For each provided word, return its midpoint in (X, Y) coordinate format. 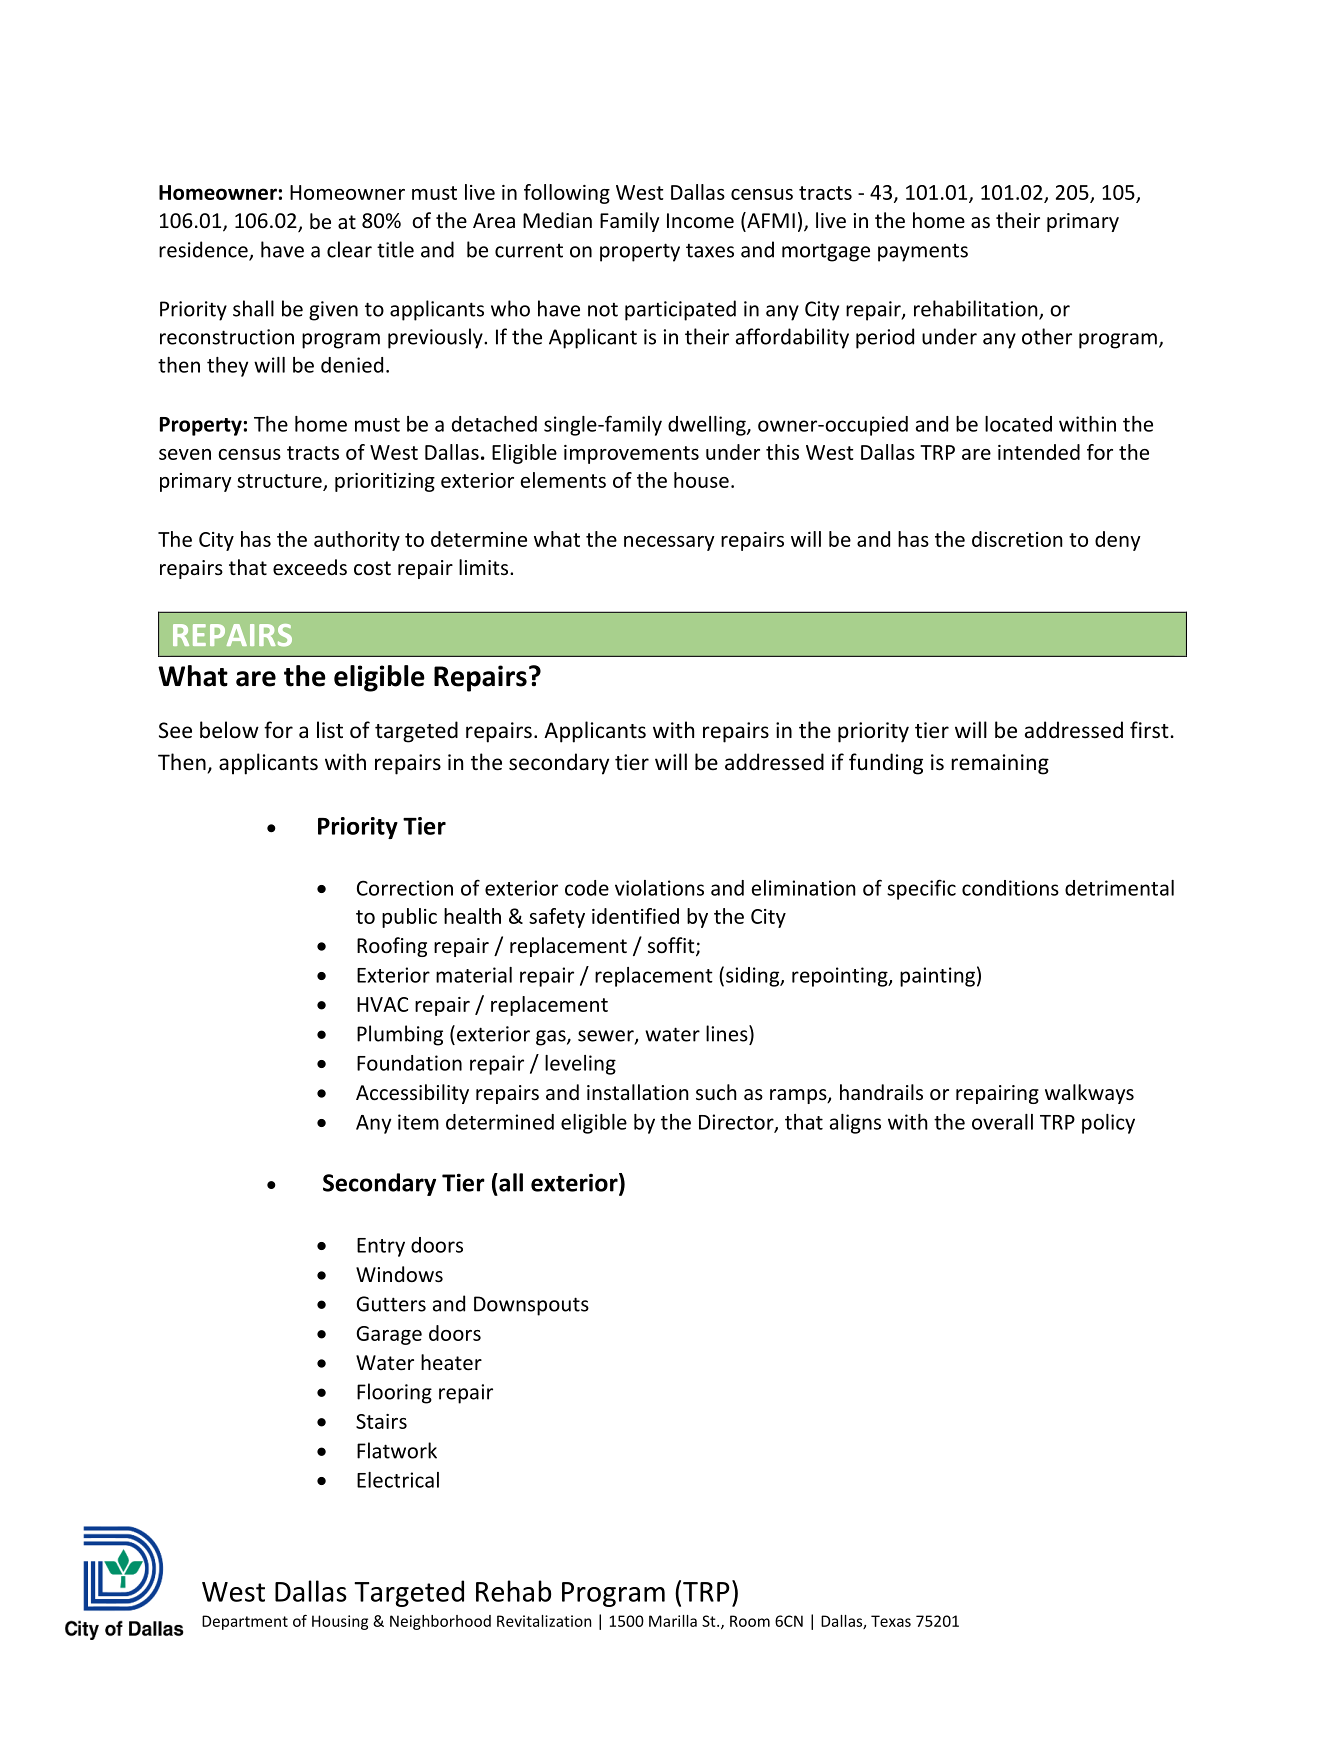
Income (700, 221)
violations (659, 888)
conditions (1010, 888)
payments (923, 253)
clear (349, 249)
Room (750, 1621)
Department (245, 1622)
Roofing (392, 947)
